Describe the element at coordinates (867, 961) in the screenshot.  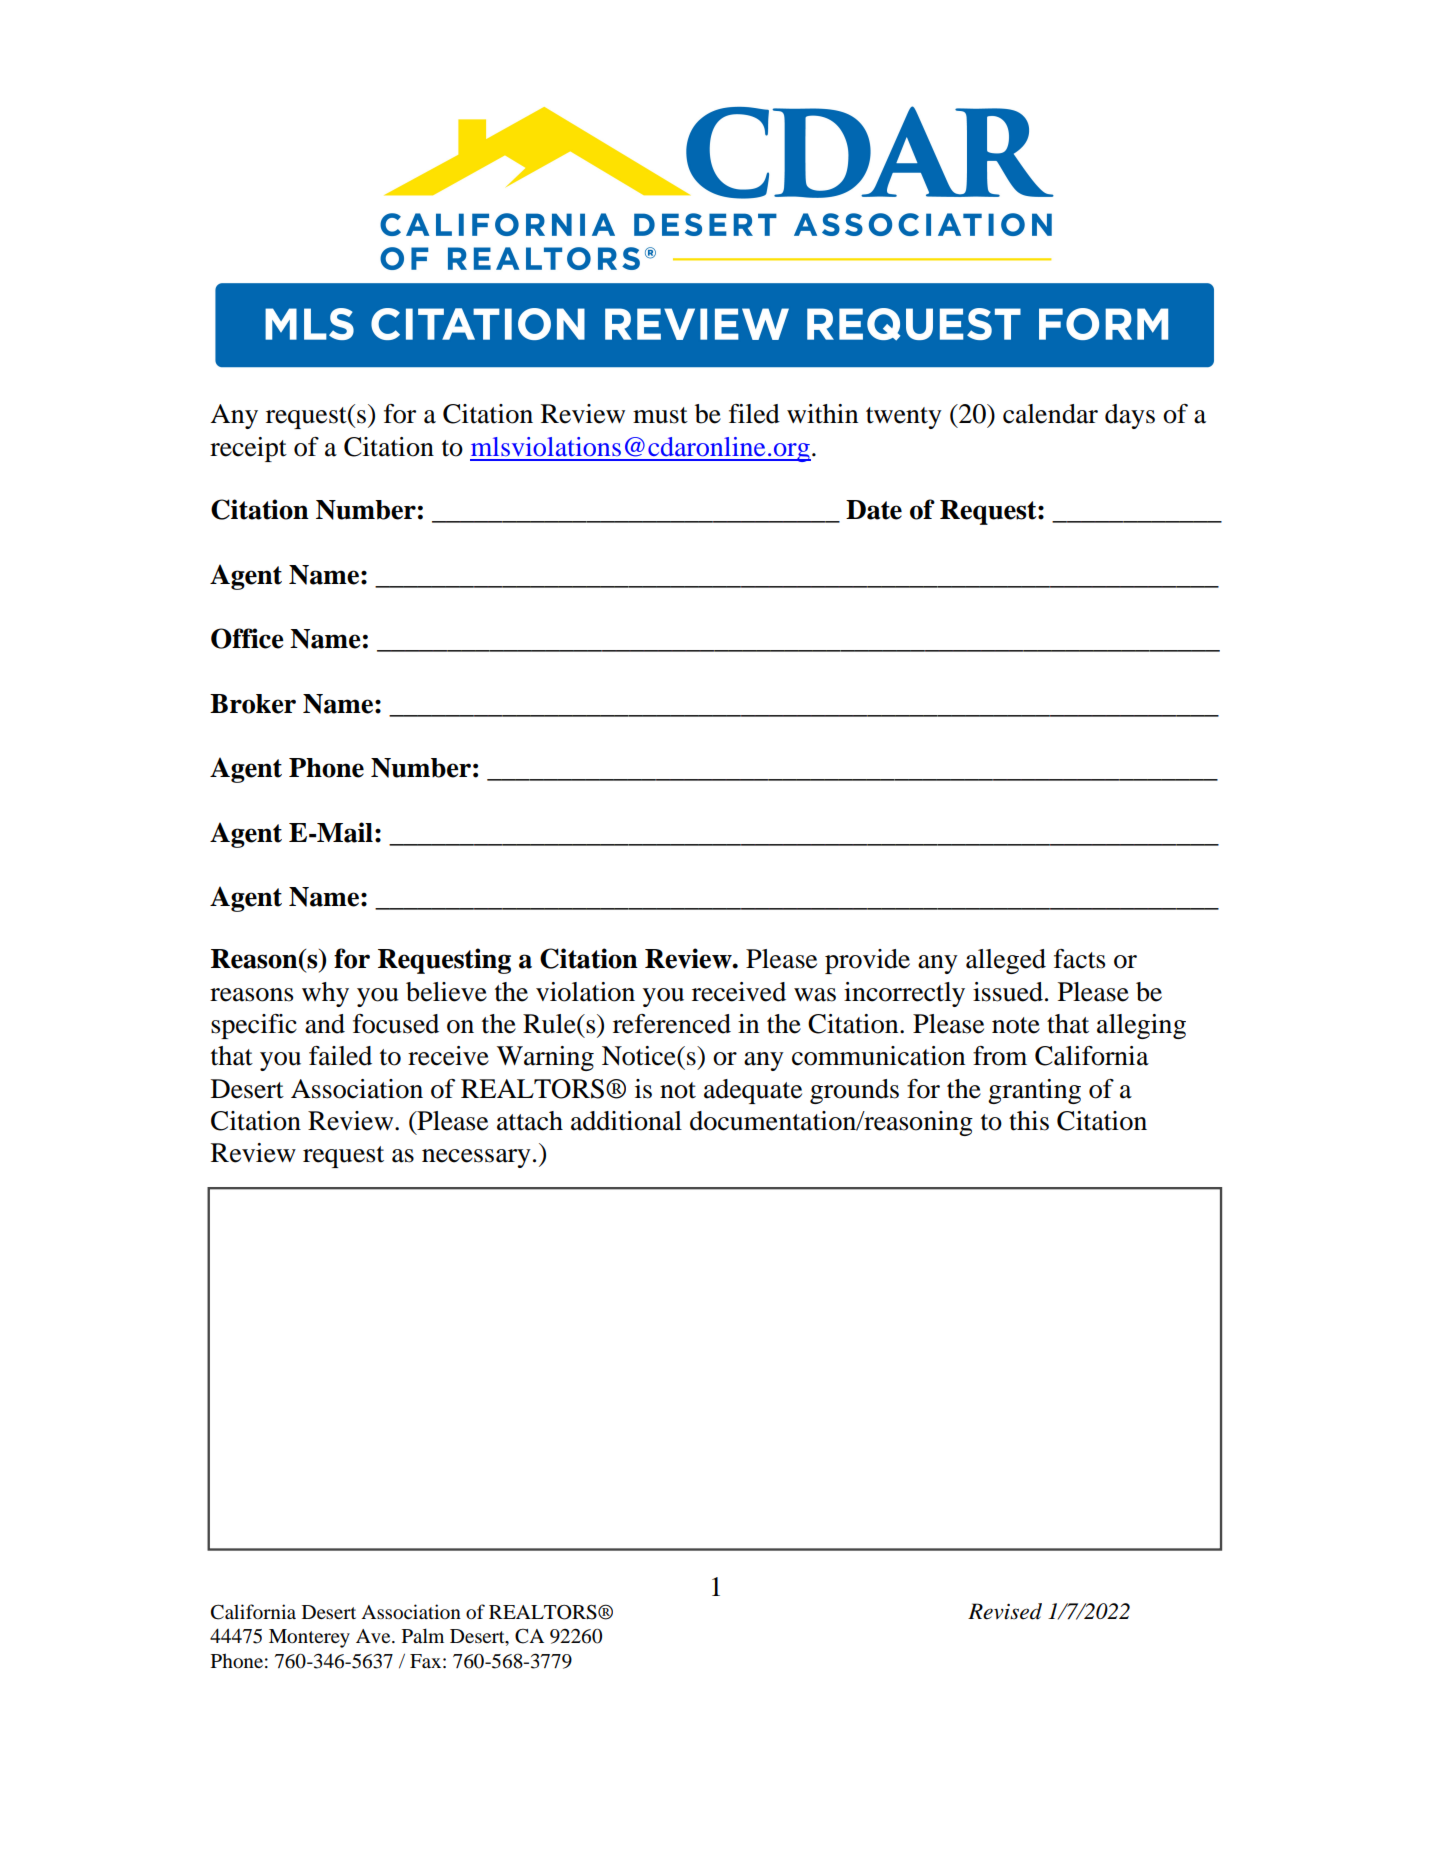
I see `provide` at that location.
